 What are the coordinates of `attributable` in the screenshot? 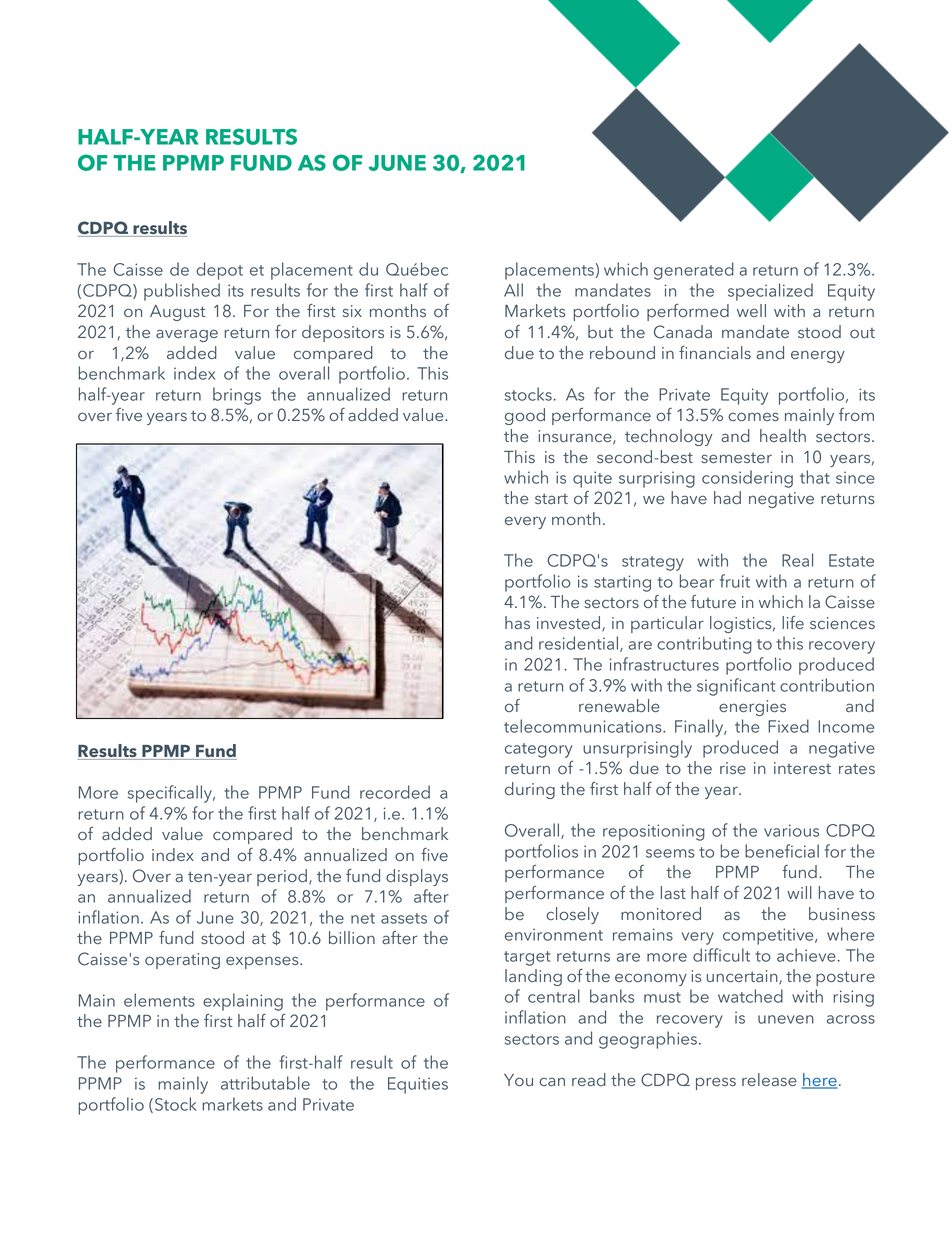 It's located at (265, 1083).
